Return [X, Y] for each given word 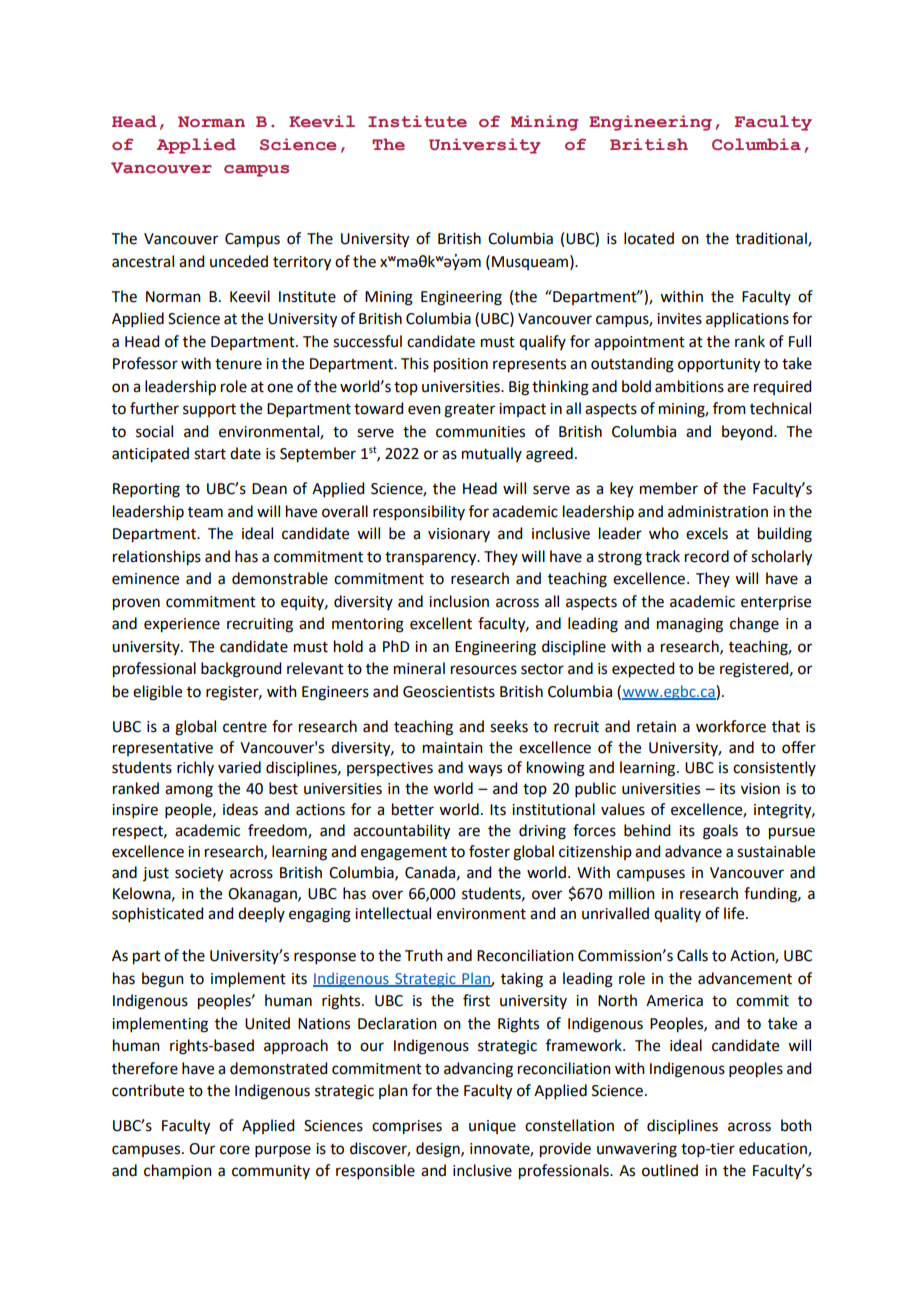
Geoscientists [449, 692]
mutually [492, 454]
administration [718, 511]
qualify [542, 342]
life [735, 913]
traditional [772, 239]
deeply [261, 914]
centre [245, 727]
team [205, 512]
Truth [424, 955]
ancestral [143, 261]
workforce [731, 726]
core [235, 1150]
